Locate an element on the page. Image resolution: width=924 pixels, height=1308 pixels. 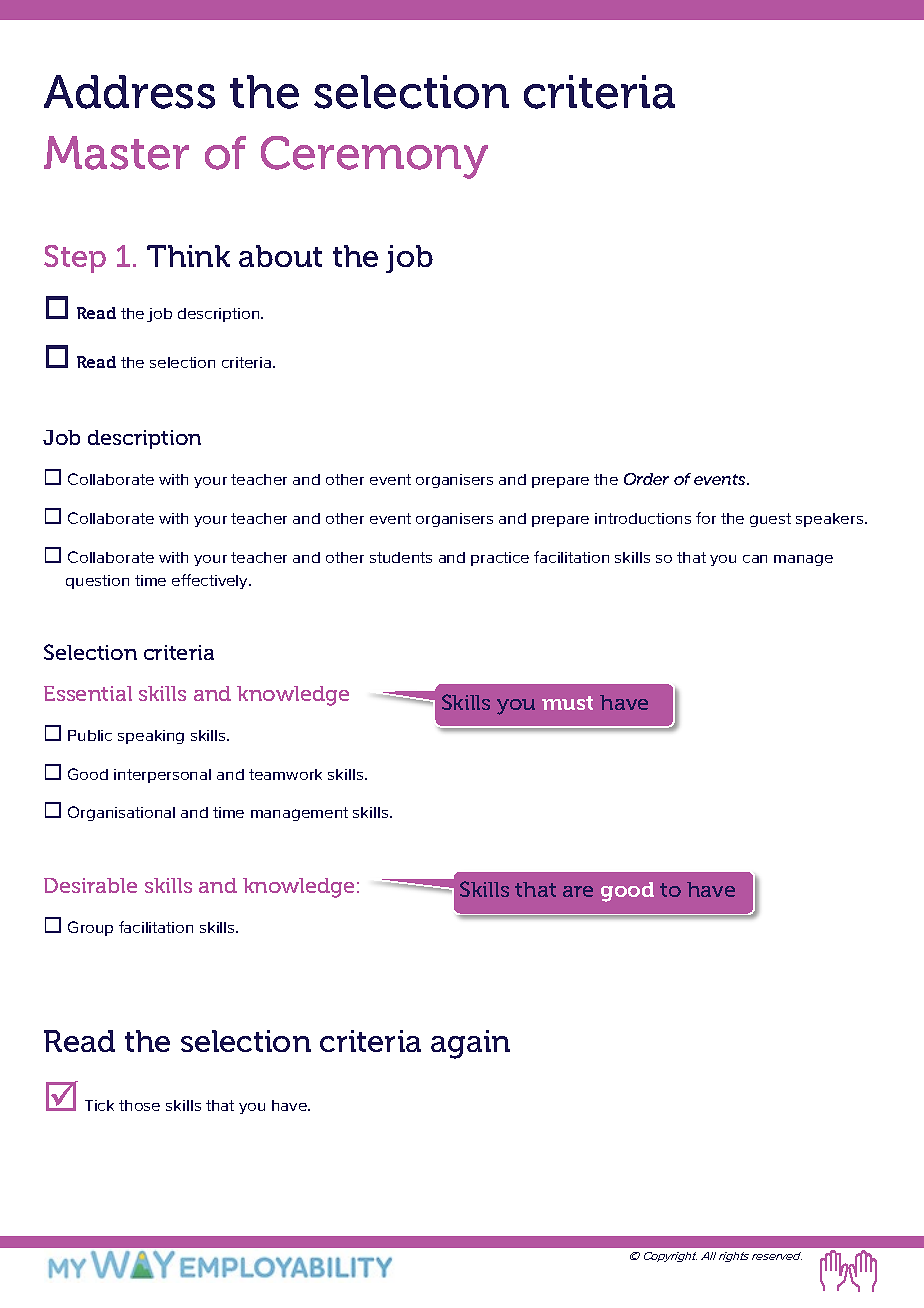
Ceremony is located at coordinates (374, 157).
